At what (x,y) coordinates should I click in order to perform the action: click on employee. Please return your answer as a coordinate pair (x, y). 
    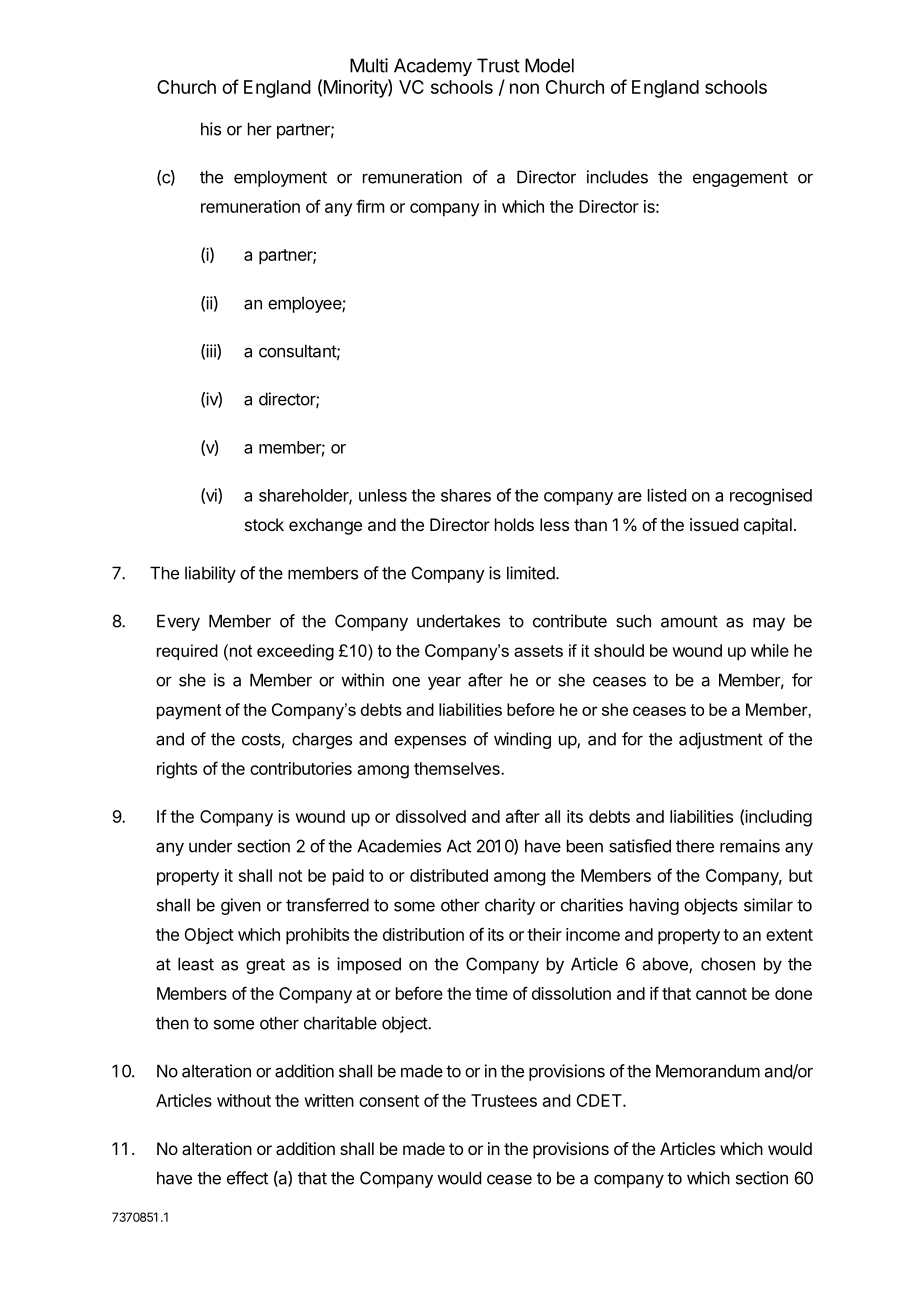
    Looking at the image, I should click on (305, 304).
